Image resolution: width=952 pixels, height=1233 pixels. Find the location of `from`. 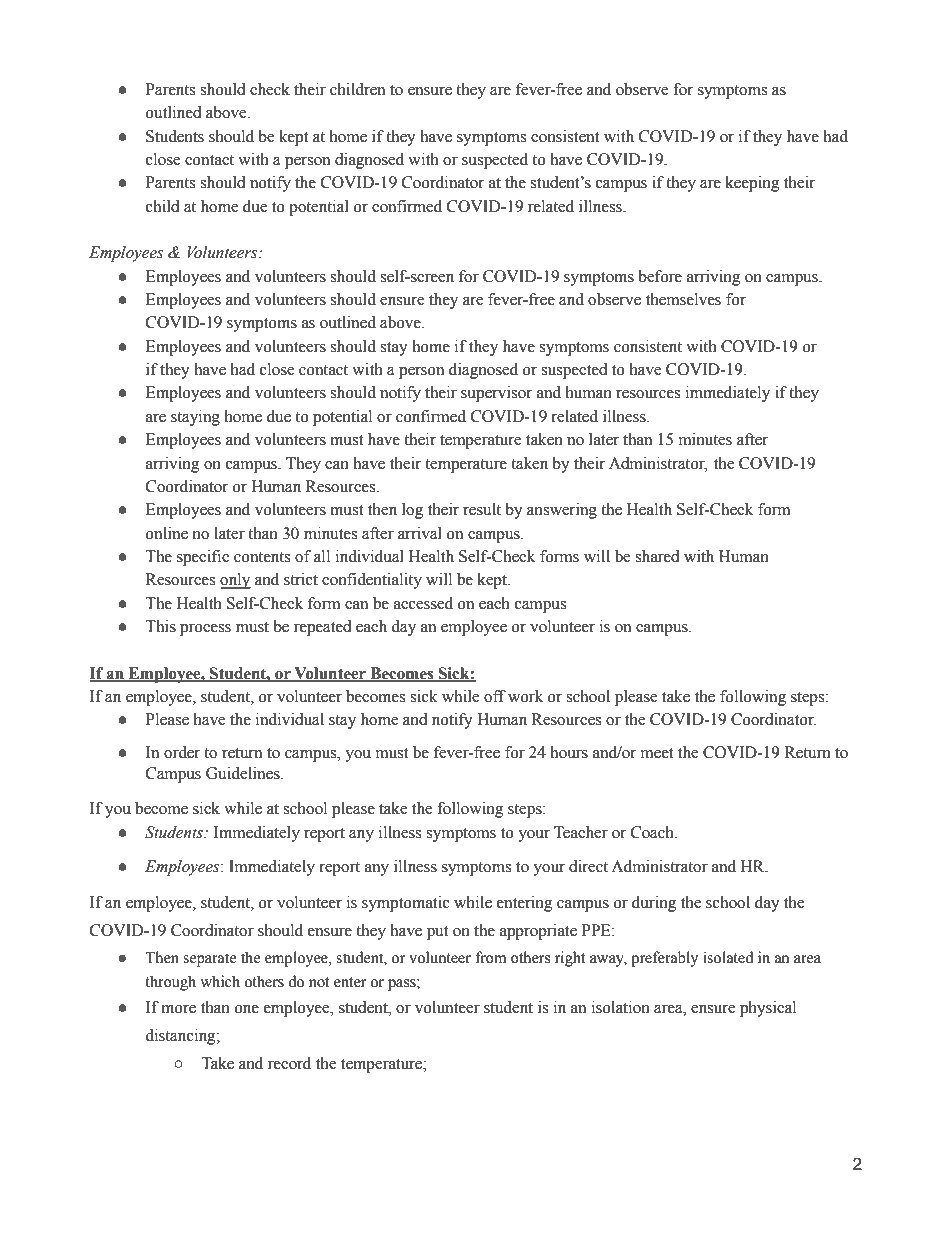

from is located at coordinates (491, 957).
